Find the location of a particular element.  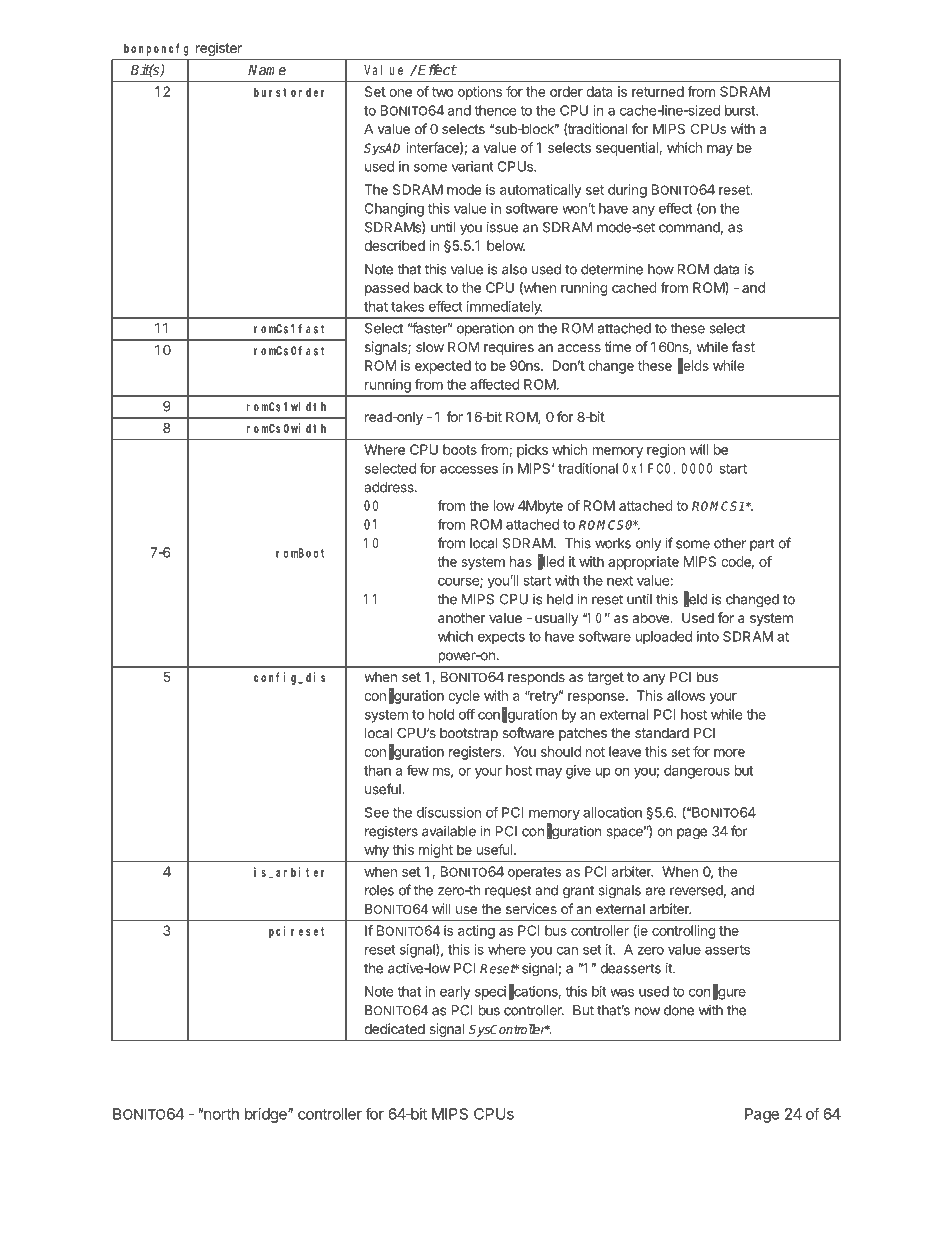

allows is located at coordinates (686, 695).
